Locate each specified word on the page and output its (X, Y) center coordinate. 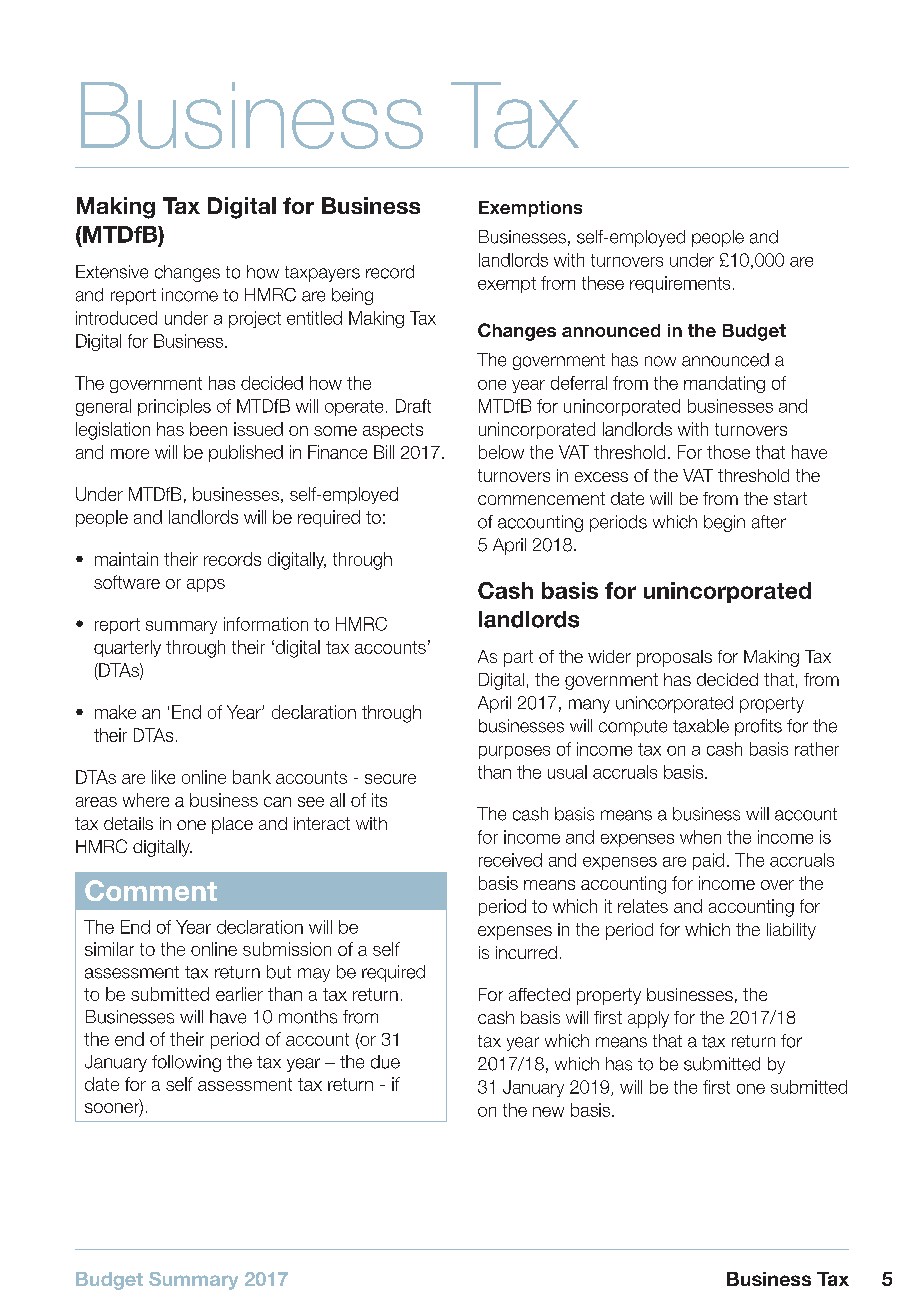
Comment (151, 890)
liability (791, 931)
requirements (680, 284)
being (352, 296)
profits (758, 727)
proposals (674, 658)
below (501, 452)
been (208, 429)
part (518, 658)
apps (206, 585)
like (163, 777)
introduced (116, 318)
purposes (514, 752)
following (186, 1063)
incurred (526, 952)
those (728, 452)
